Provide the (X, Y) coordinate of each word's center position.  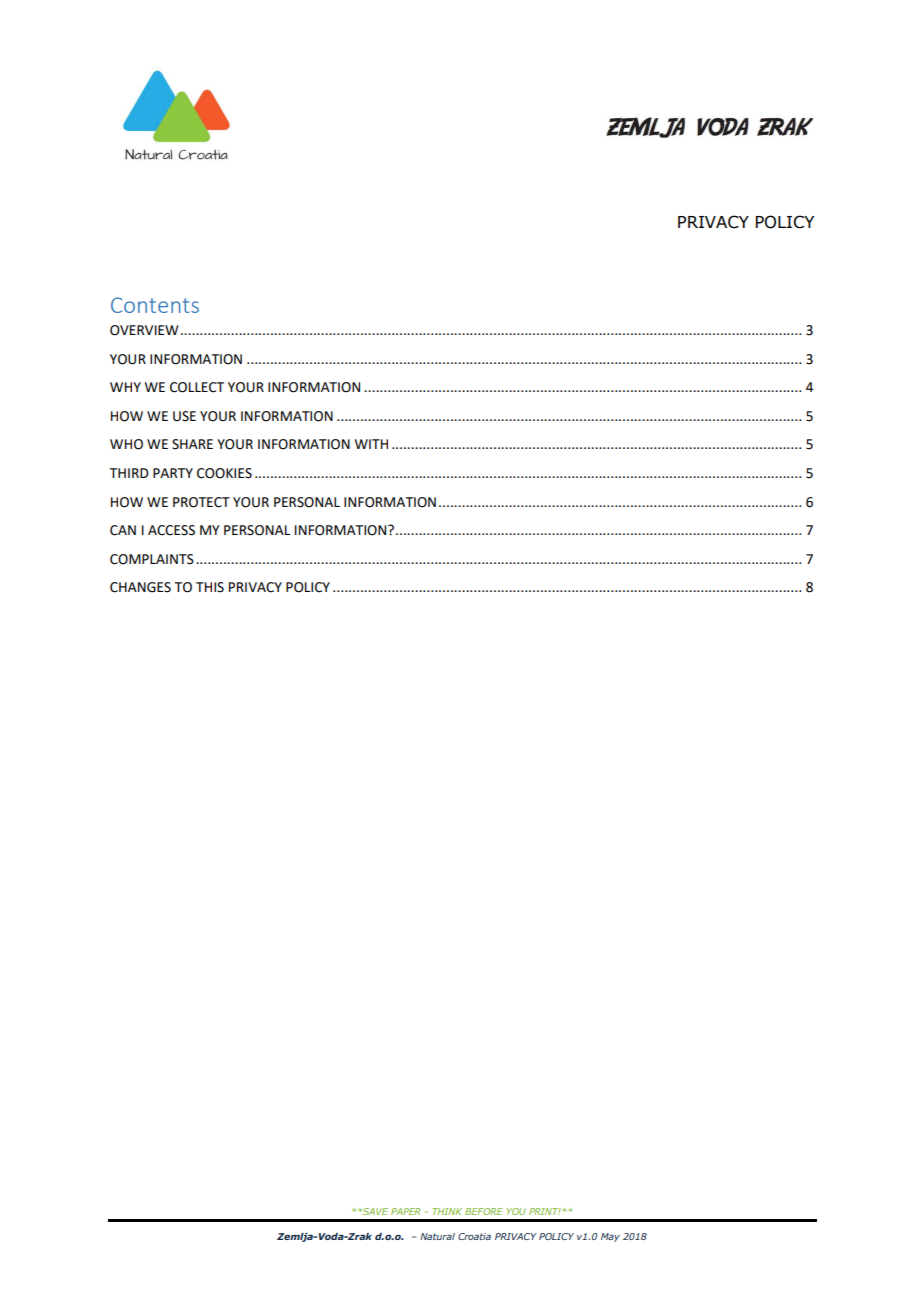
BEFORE (484, 1211)
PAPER (405, 1211)
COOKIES (224, 473)
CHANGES (140, 587)
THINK (447, 1211)
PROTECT (201, 502)
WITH (371, 444)
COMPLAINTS (152, 559)
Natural (437, 1236)
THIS (210, 587)
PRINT (545, 1211)
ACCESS (171, 530)
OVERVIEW (144, 330)
